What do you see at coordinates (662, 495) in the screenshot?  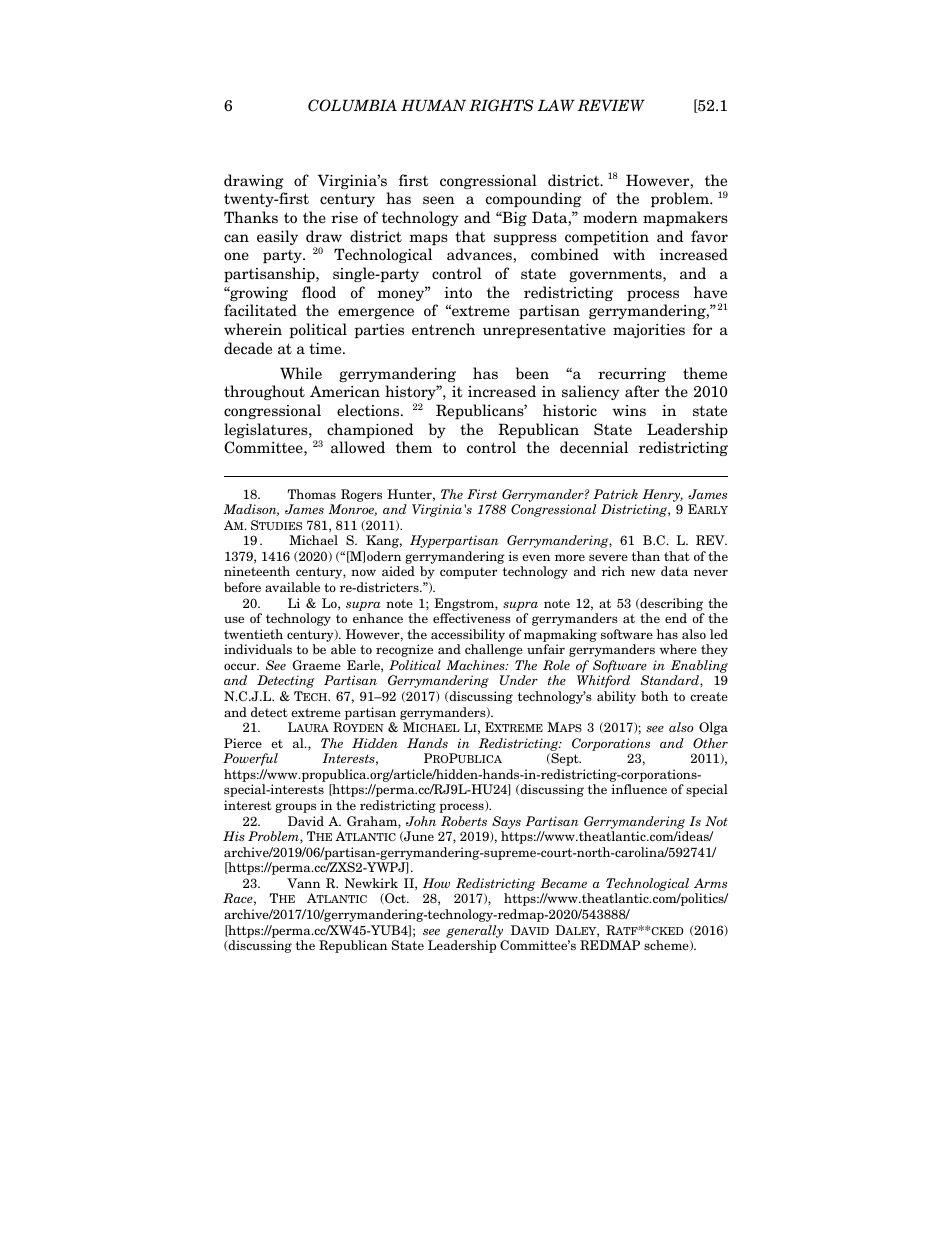 I see `Henry` at bounding box center [662, 495].
